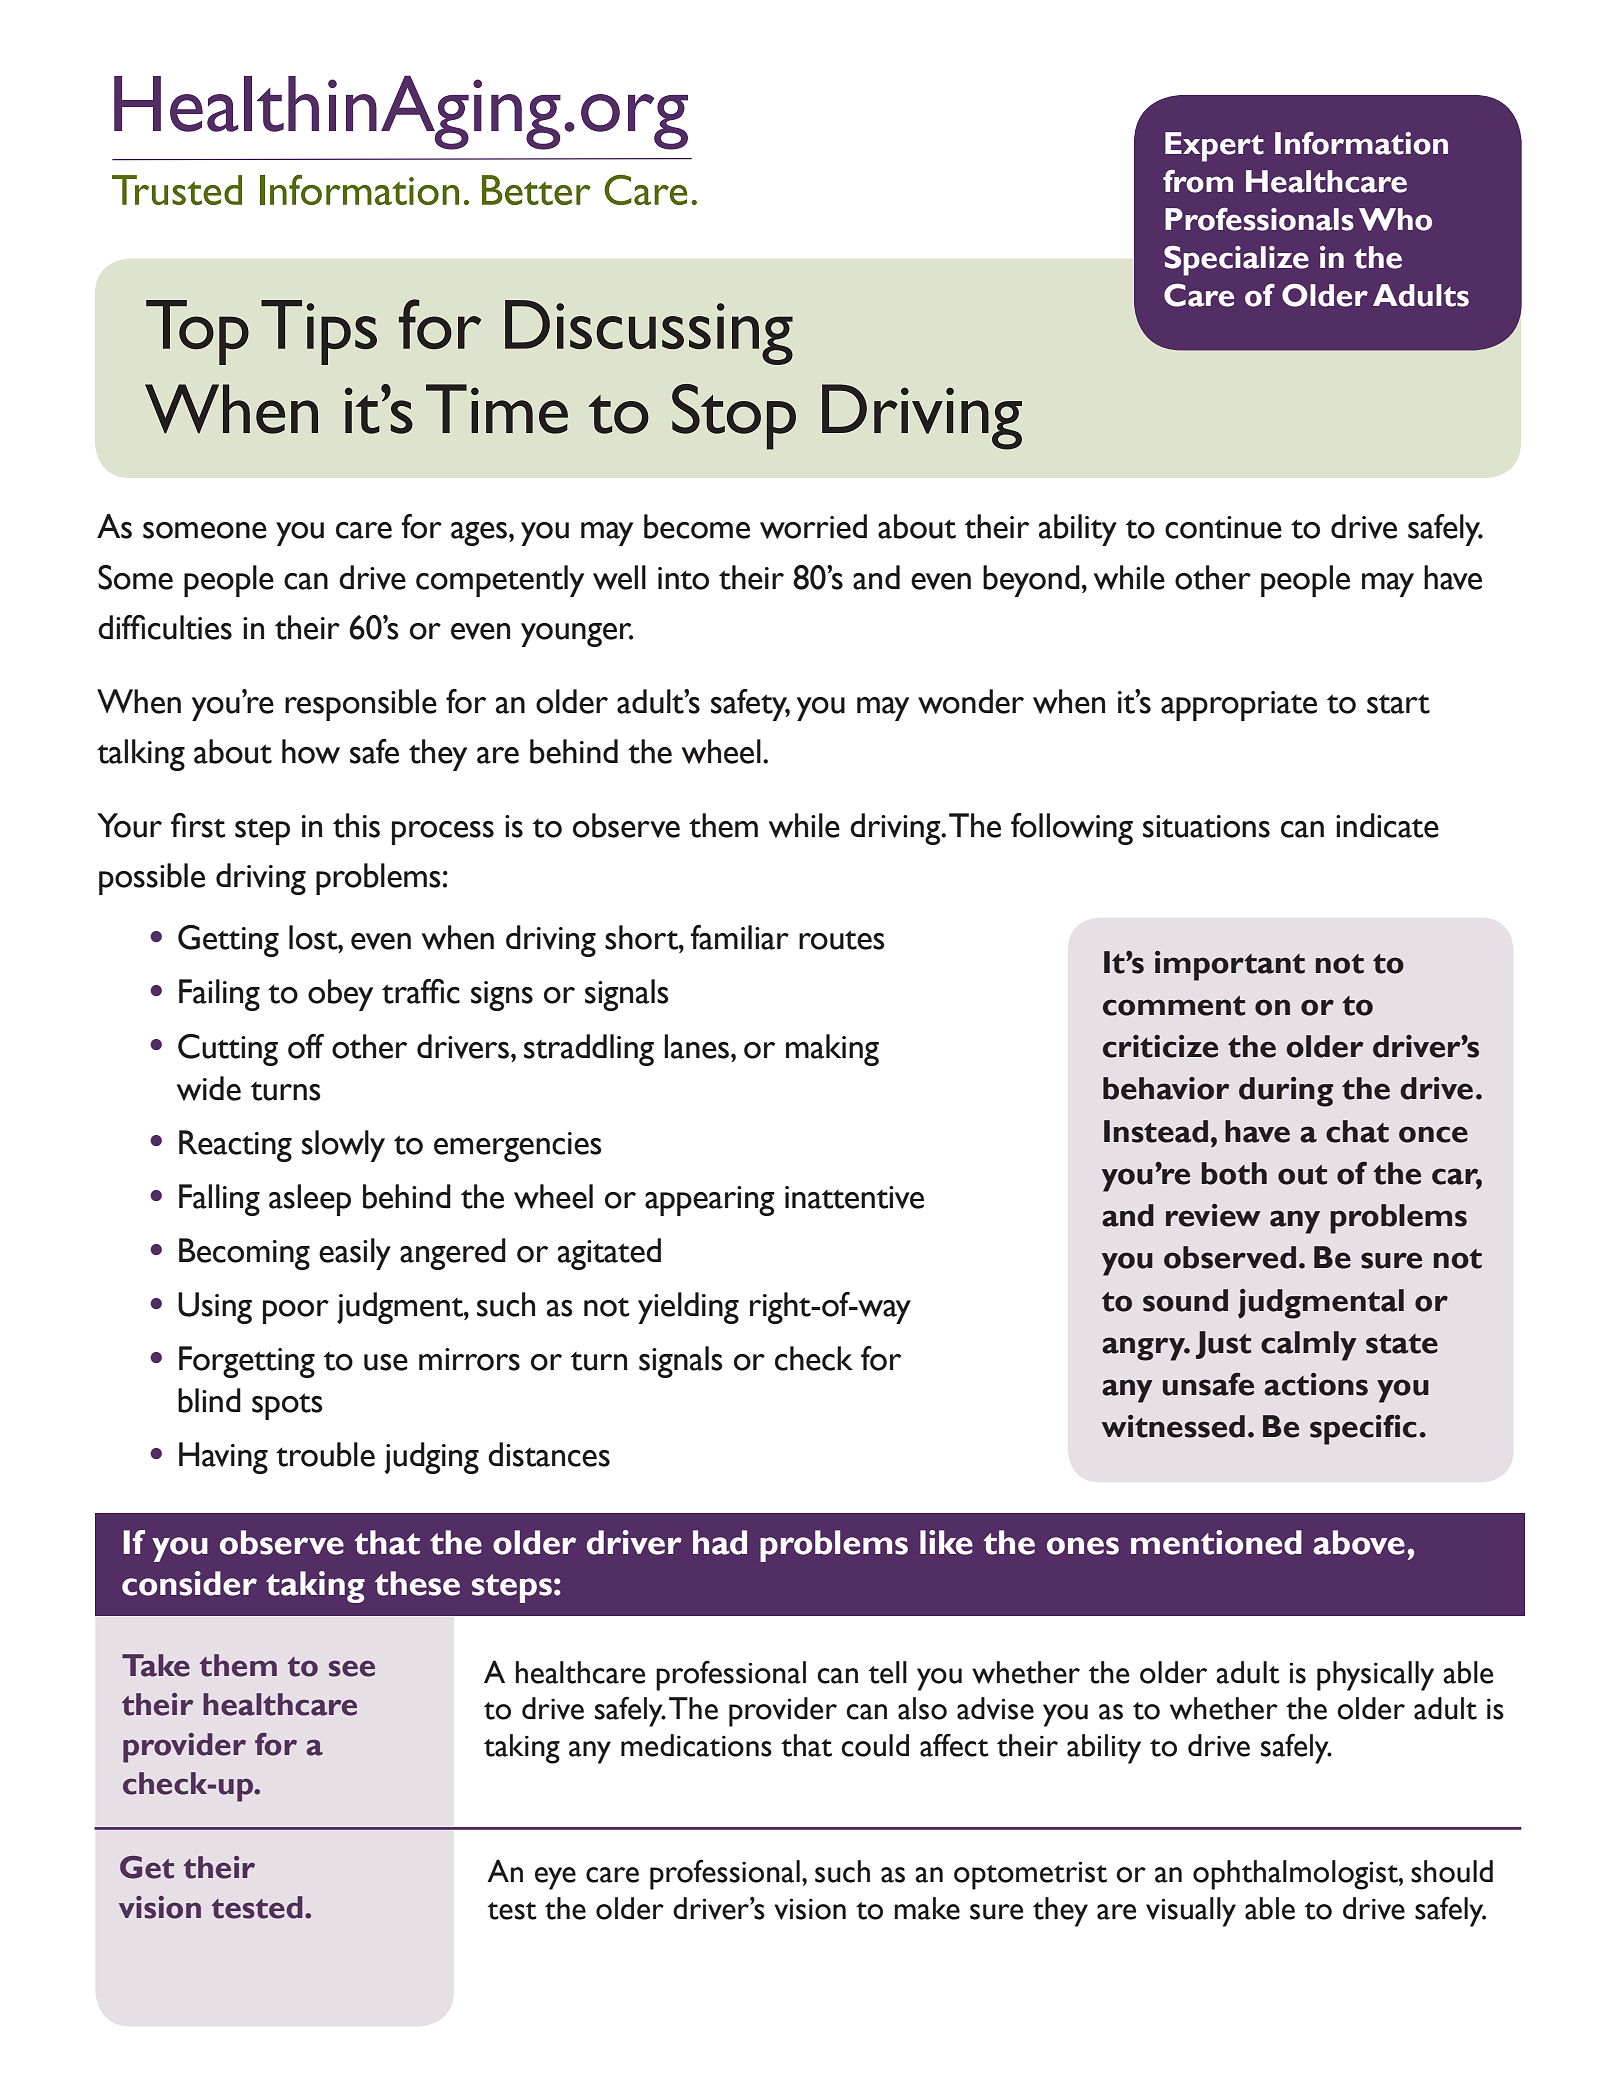 The image size is (1614, 2089). Describe the element at coordinates (649, 332) in the screenshot. I see `Discussing` at that location.
